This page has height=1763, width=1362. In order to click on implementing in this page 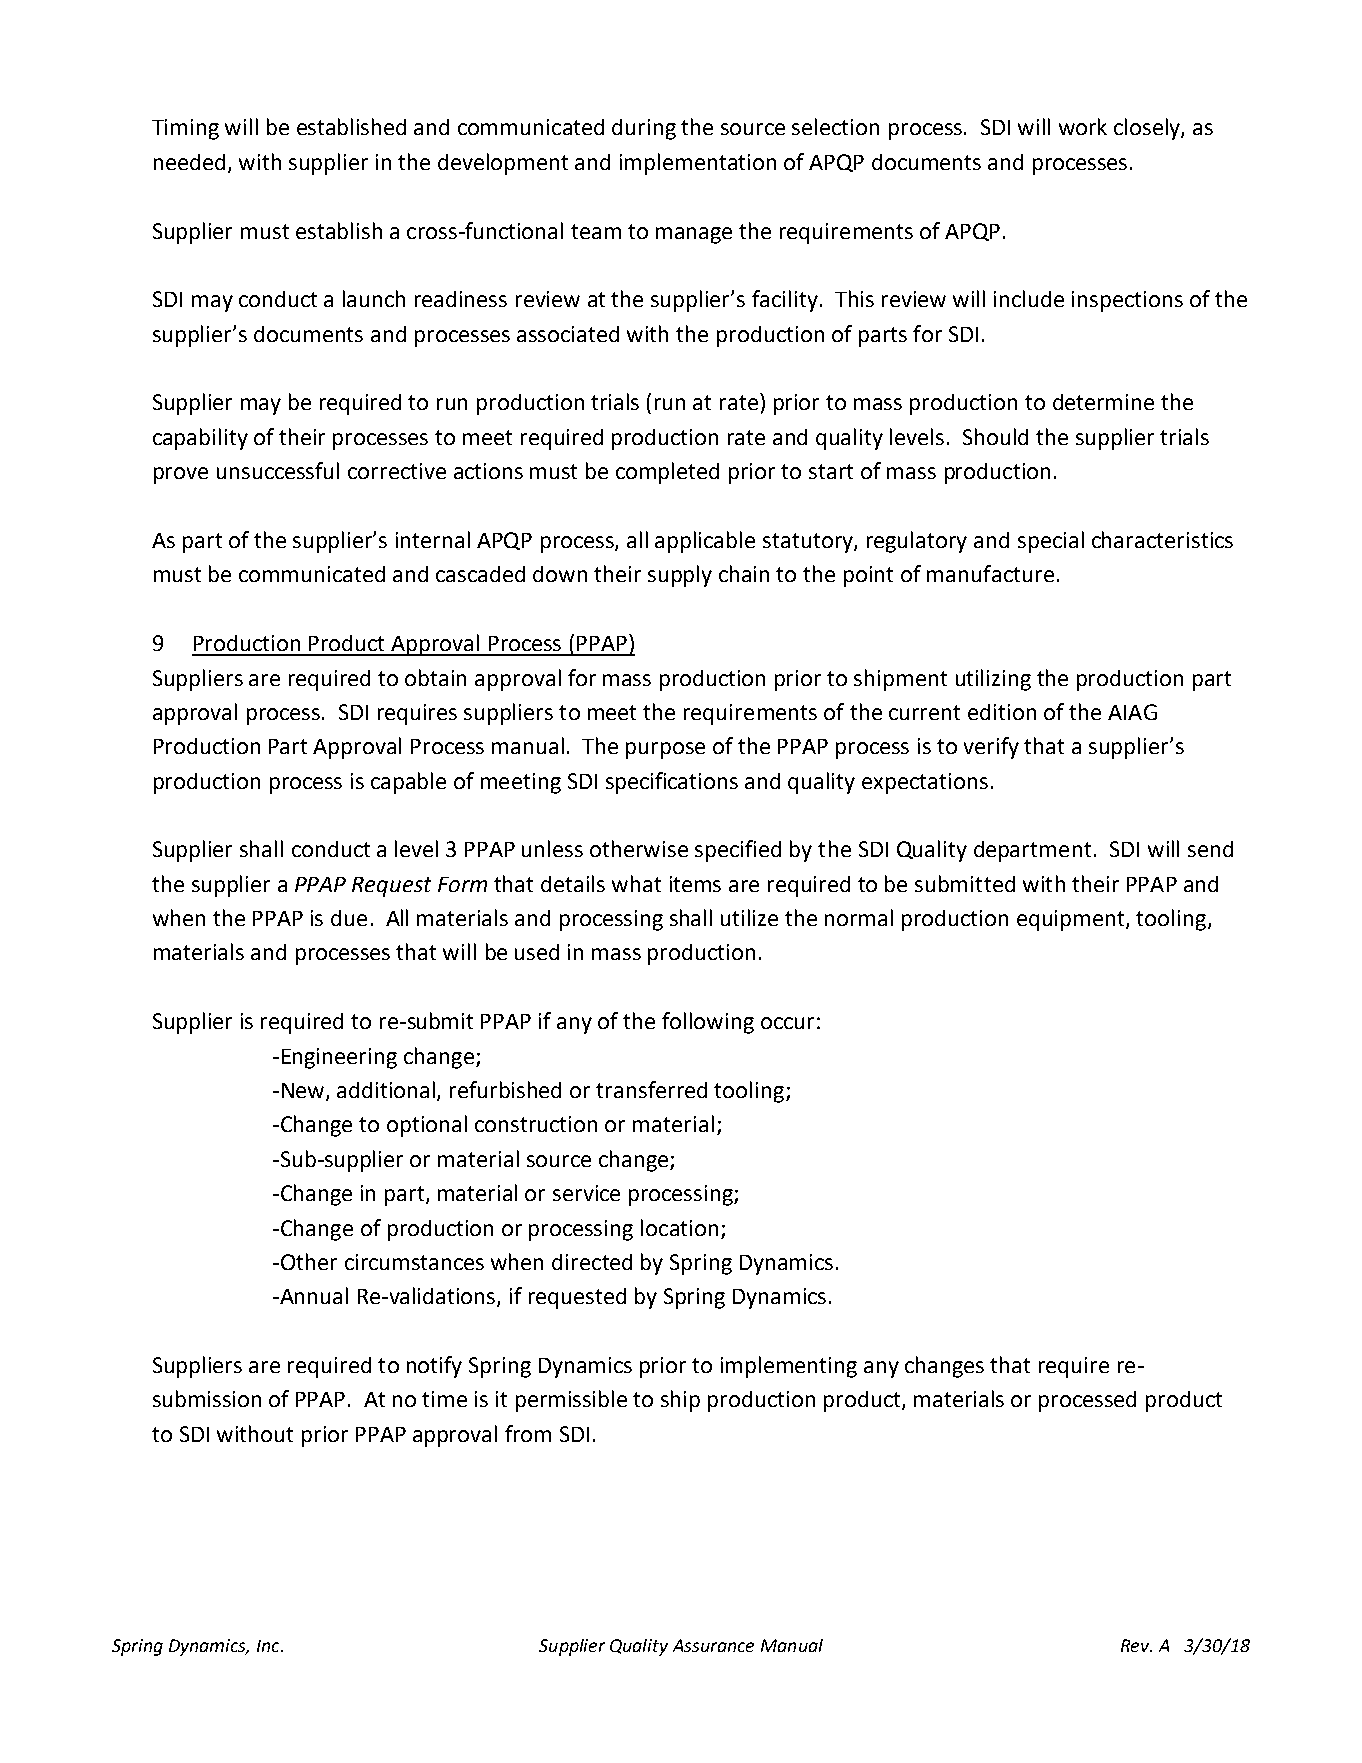, I will do `click(789, 1367)`.
